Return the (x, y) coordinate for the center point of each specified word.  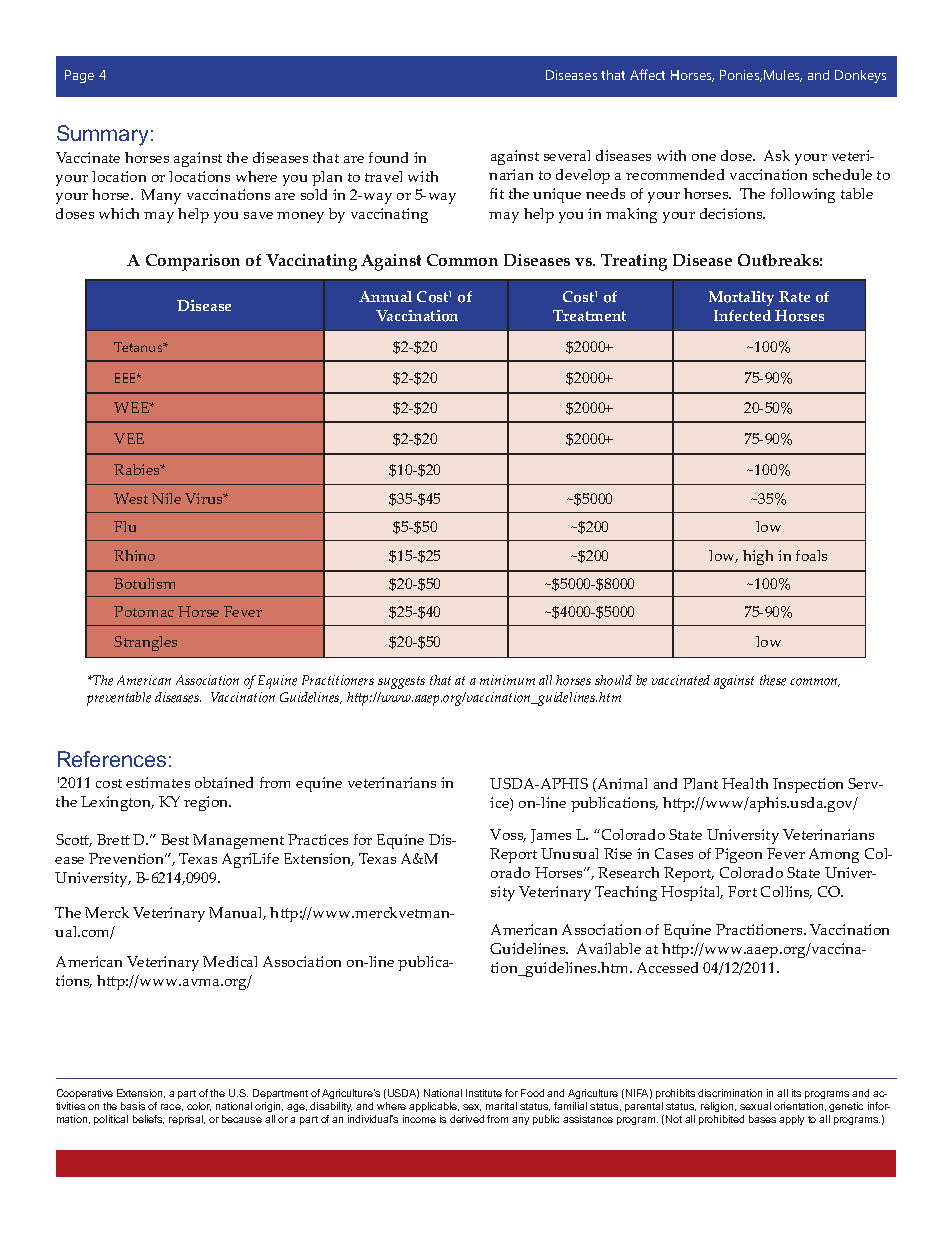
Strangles (145, 643)
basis (133, 1106)
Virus (205, 498)
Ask (777, 155)
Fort (742, 891)
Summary (102, 135)
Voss (508, 835)
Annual (385, 296)
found (388, 157)
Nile (166, 498)
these (773, 680)
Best (175, 839)
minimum (507, 680)
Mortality (741, 298)
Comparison (193, 262)
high (758, 557)
